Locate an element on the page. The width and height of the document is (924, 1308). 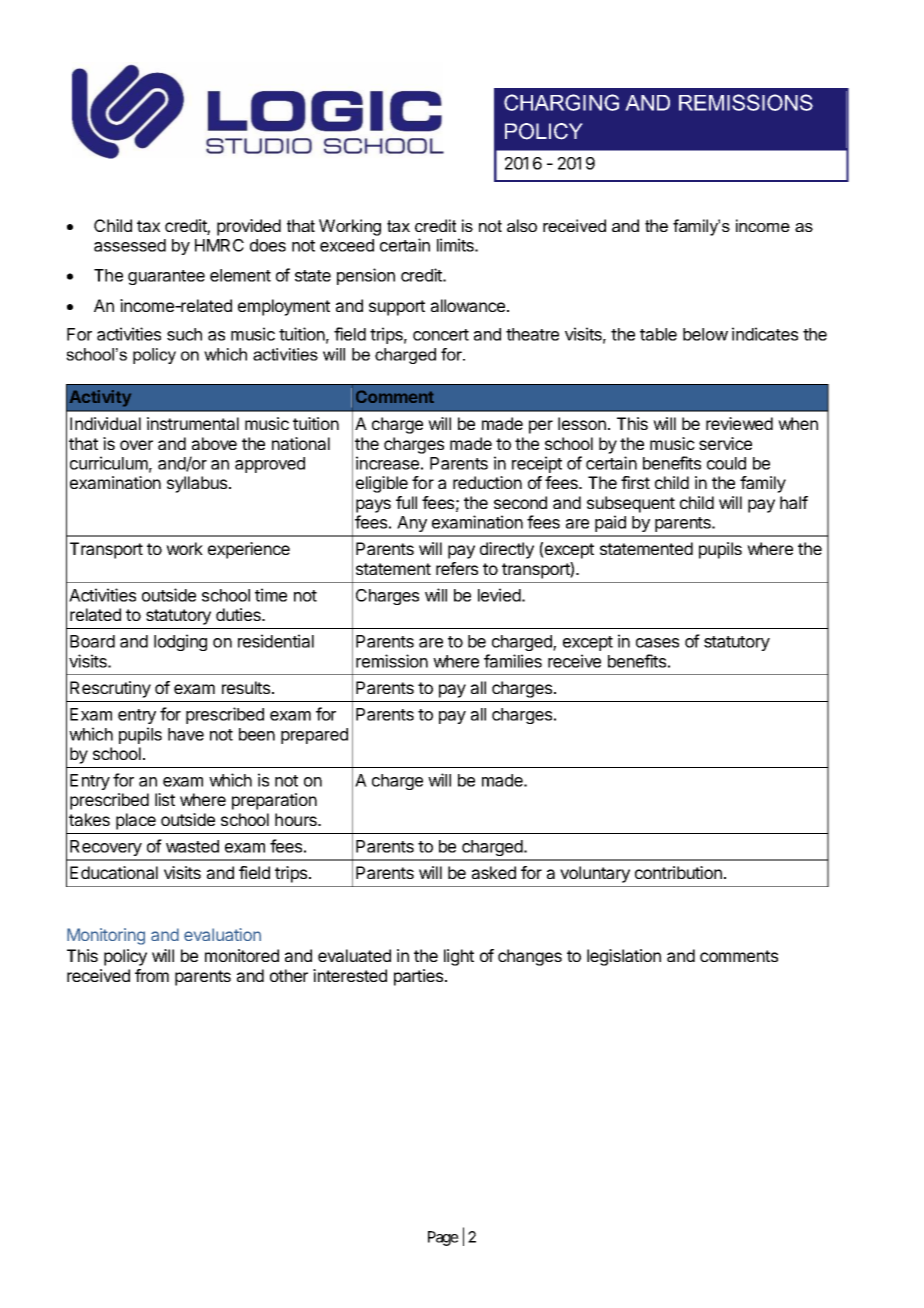
Page is located at coordinates (443, 1238).
